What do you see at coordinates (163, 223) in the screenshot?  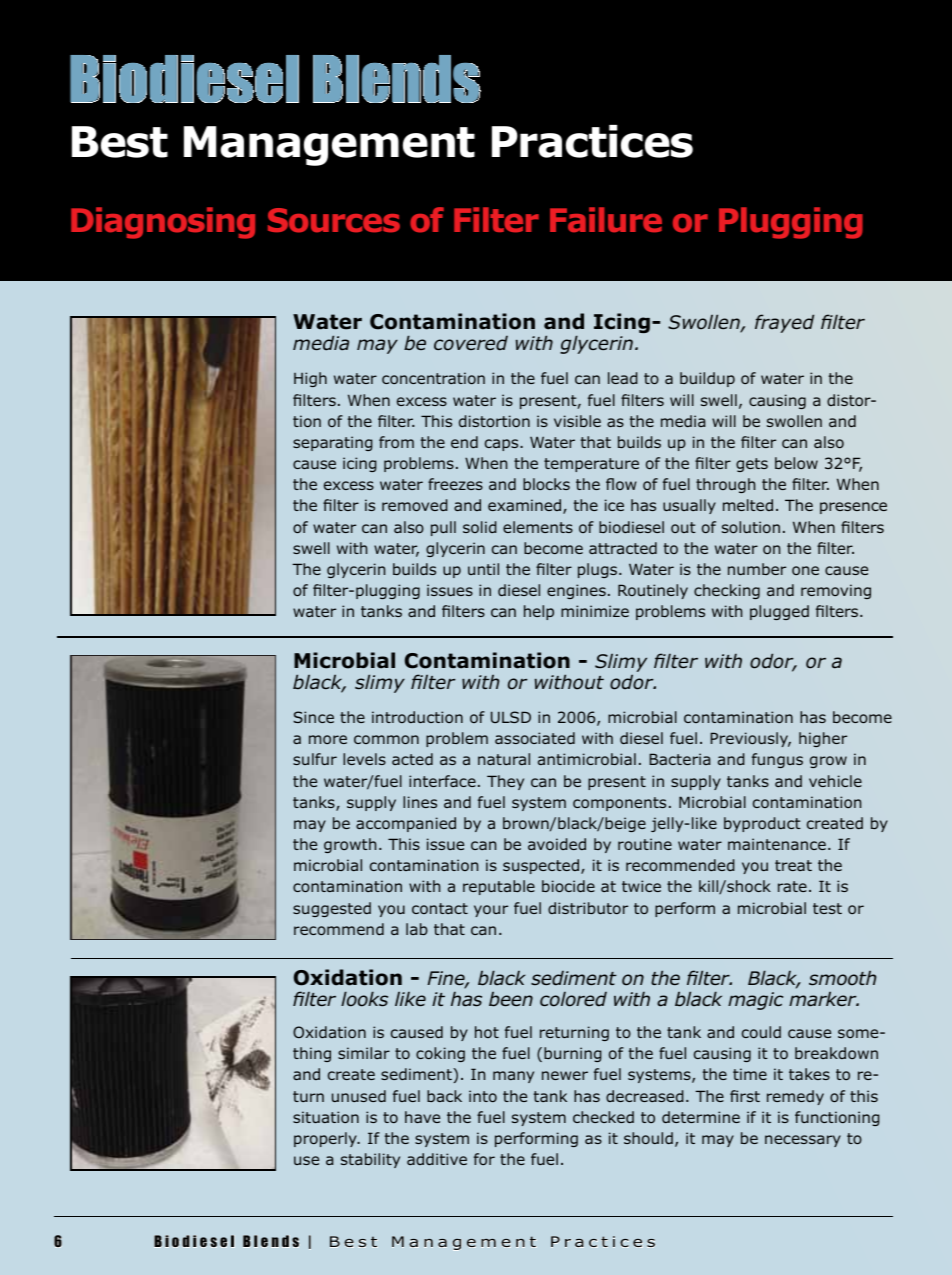 I see `Diagnosing` at bounding box center [163, 223].
